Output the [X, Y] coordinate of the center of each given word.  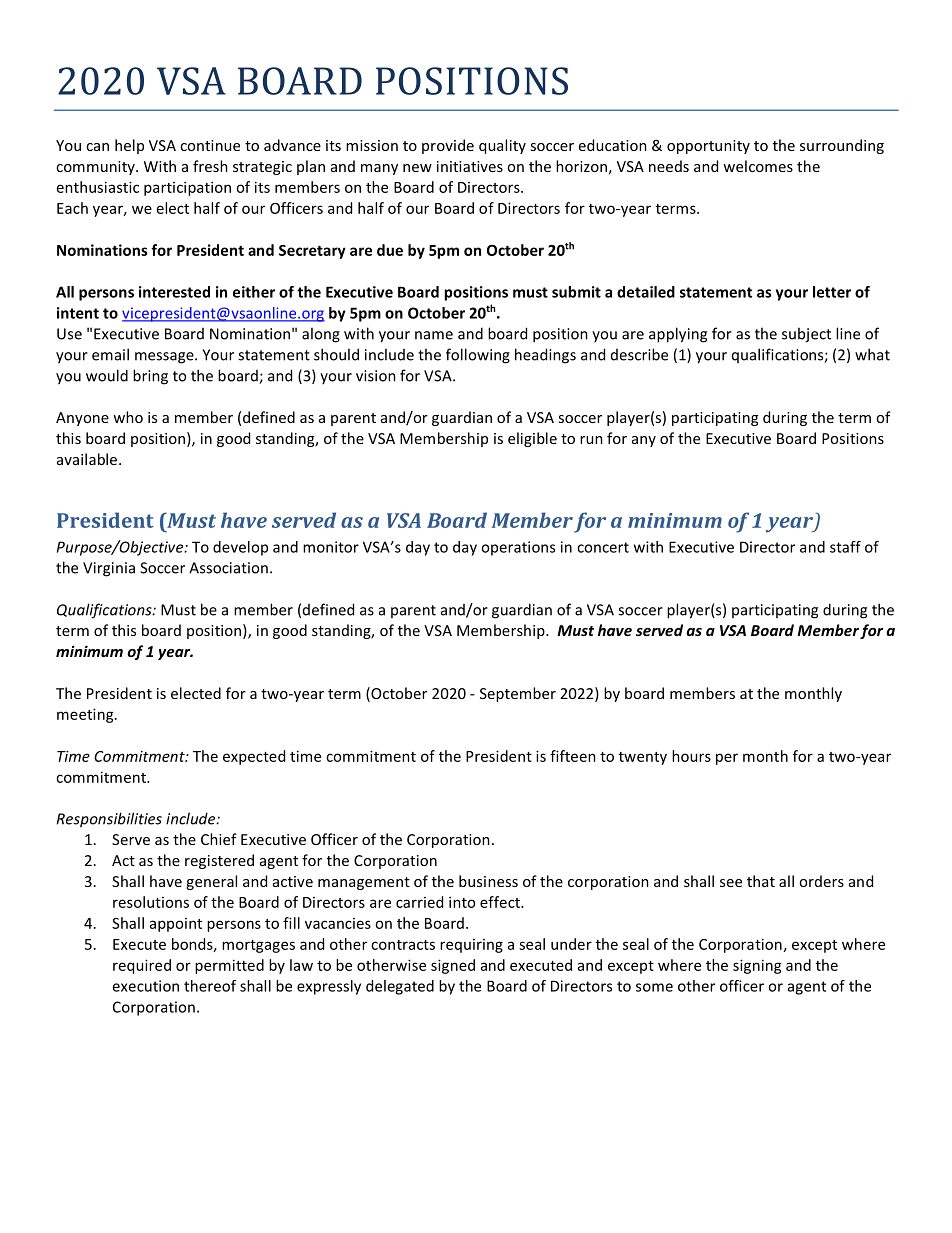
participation [187, 188]
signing [757, 966]
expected [254, 757]
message [165, 358]
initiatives [470, 166]
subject [806, 335]
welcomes [758, 166]
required [142, 966]
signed [453, 966]
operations [518, 548]
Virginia [109, 569]
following [478, 356]
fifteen [573, 756]
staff [845, 547]
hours [691, 756]
